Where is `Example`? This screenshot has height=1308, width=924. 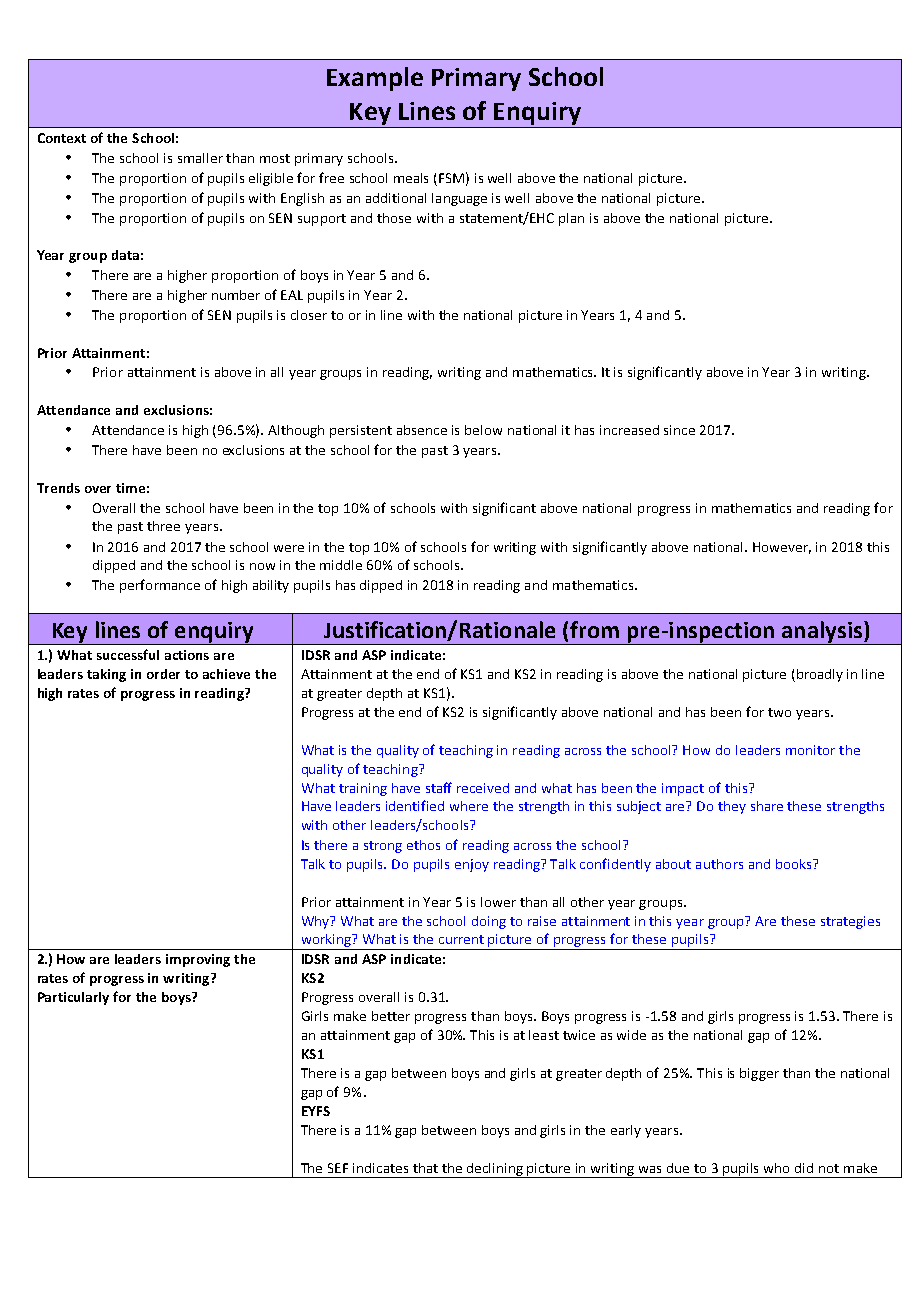 Example is located at coordinates (375, 79).
